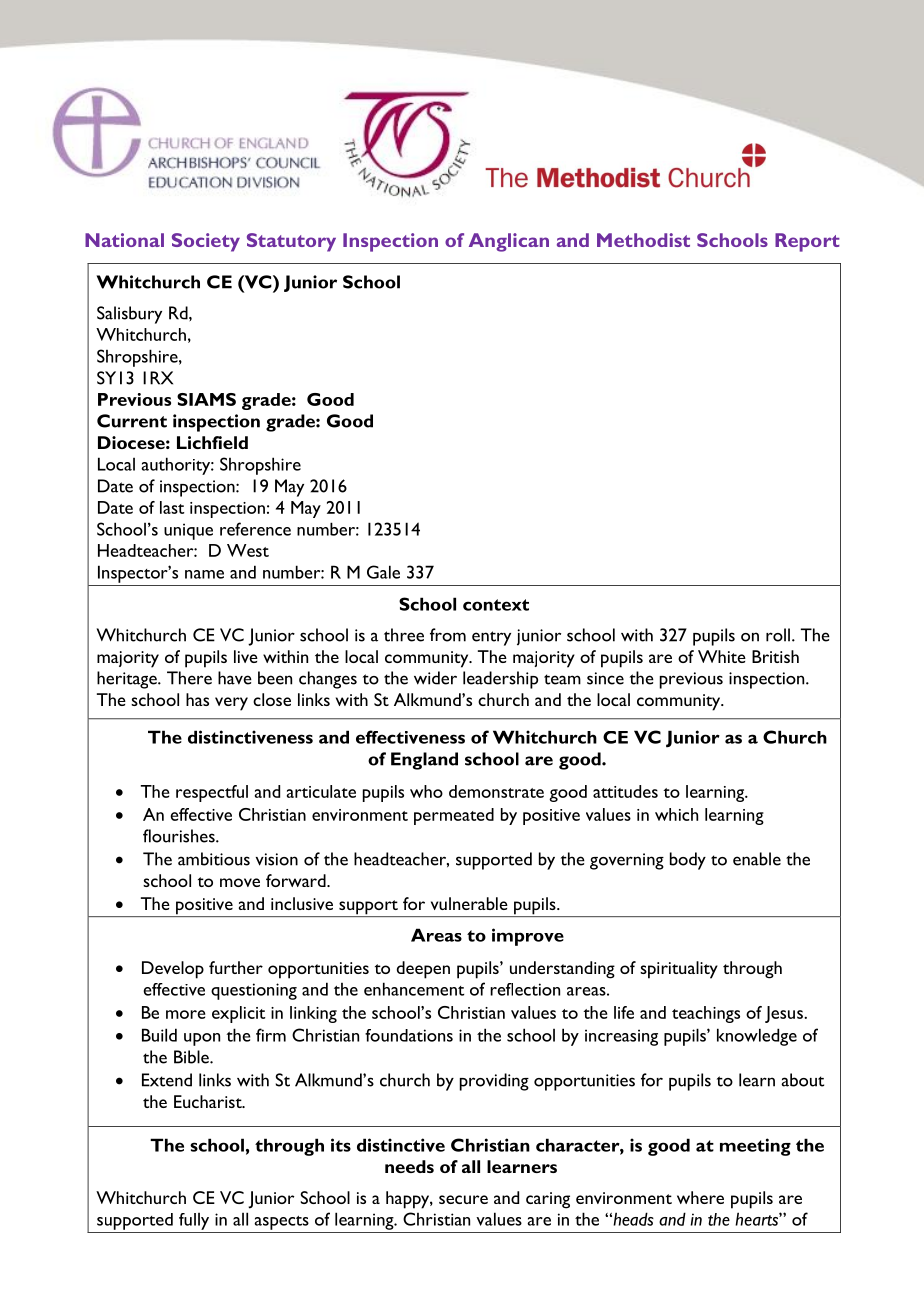 This screenshot has width=924, height=1307. Describe the element at coordinates (757, 859) in the screenshot. I see `enable` at that location.
